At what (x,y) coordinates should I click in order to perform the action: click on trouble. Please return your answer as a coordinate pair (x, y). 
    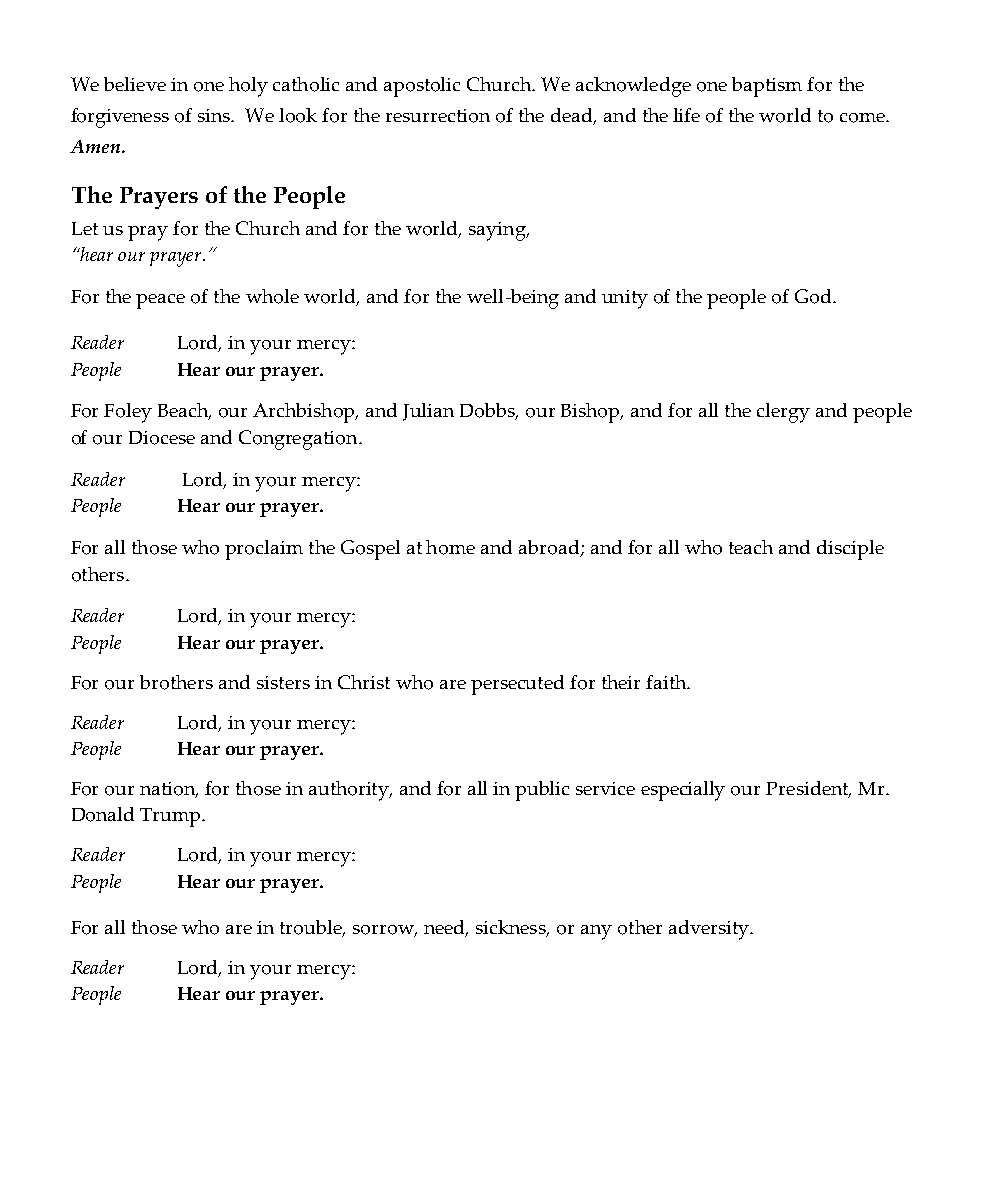
    Looking at the image, I should click on (312, 928).
